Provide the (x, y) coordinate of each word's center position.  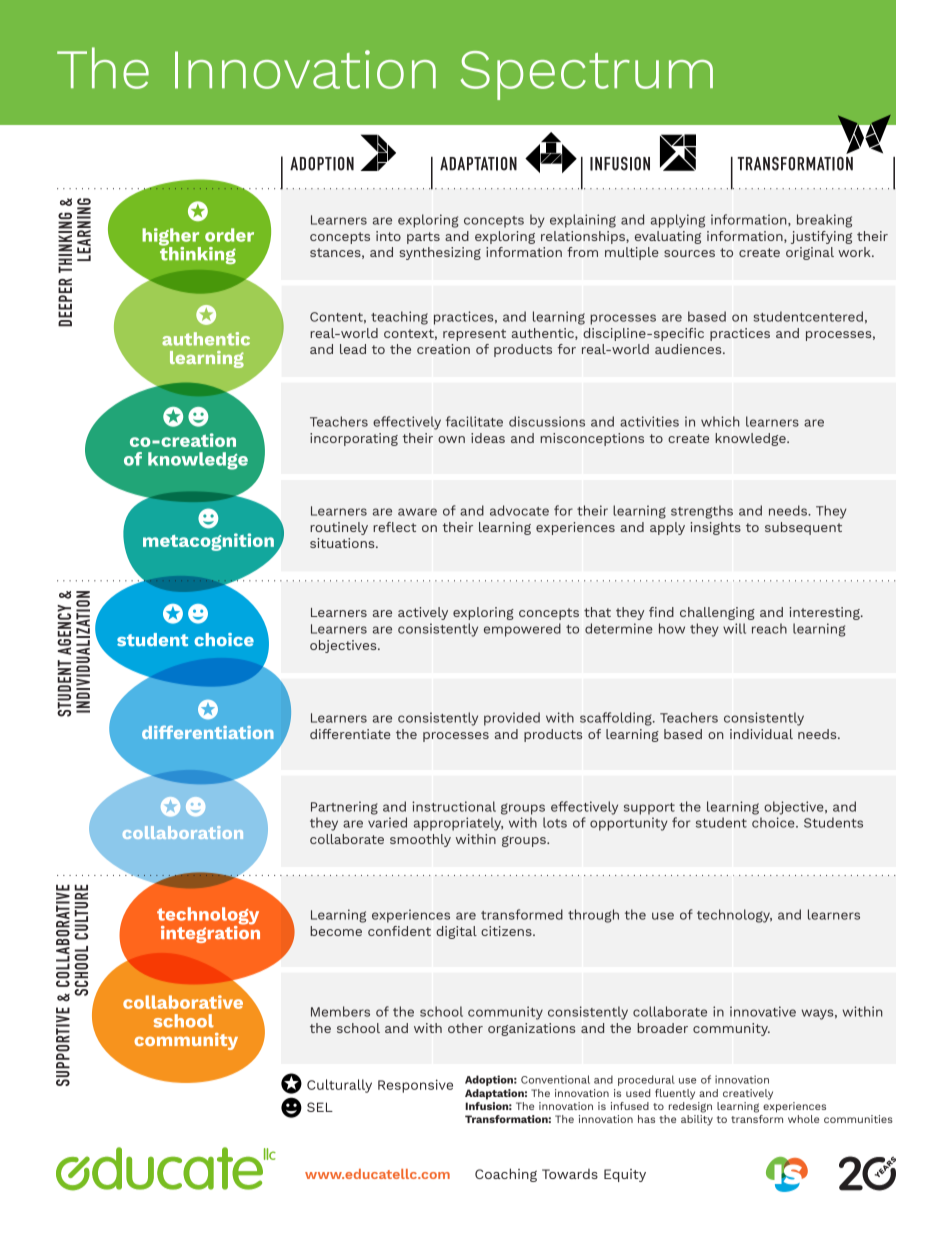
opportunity (629, 824)
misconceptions (592, 439)
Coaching (506, 1175)
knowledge (751, 439)
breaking (824, 221)
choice (774, 822)
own (451, 439)
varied (387, 822)
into (388, 236)
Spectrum (586, 75)
